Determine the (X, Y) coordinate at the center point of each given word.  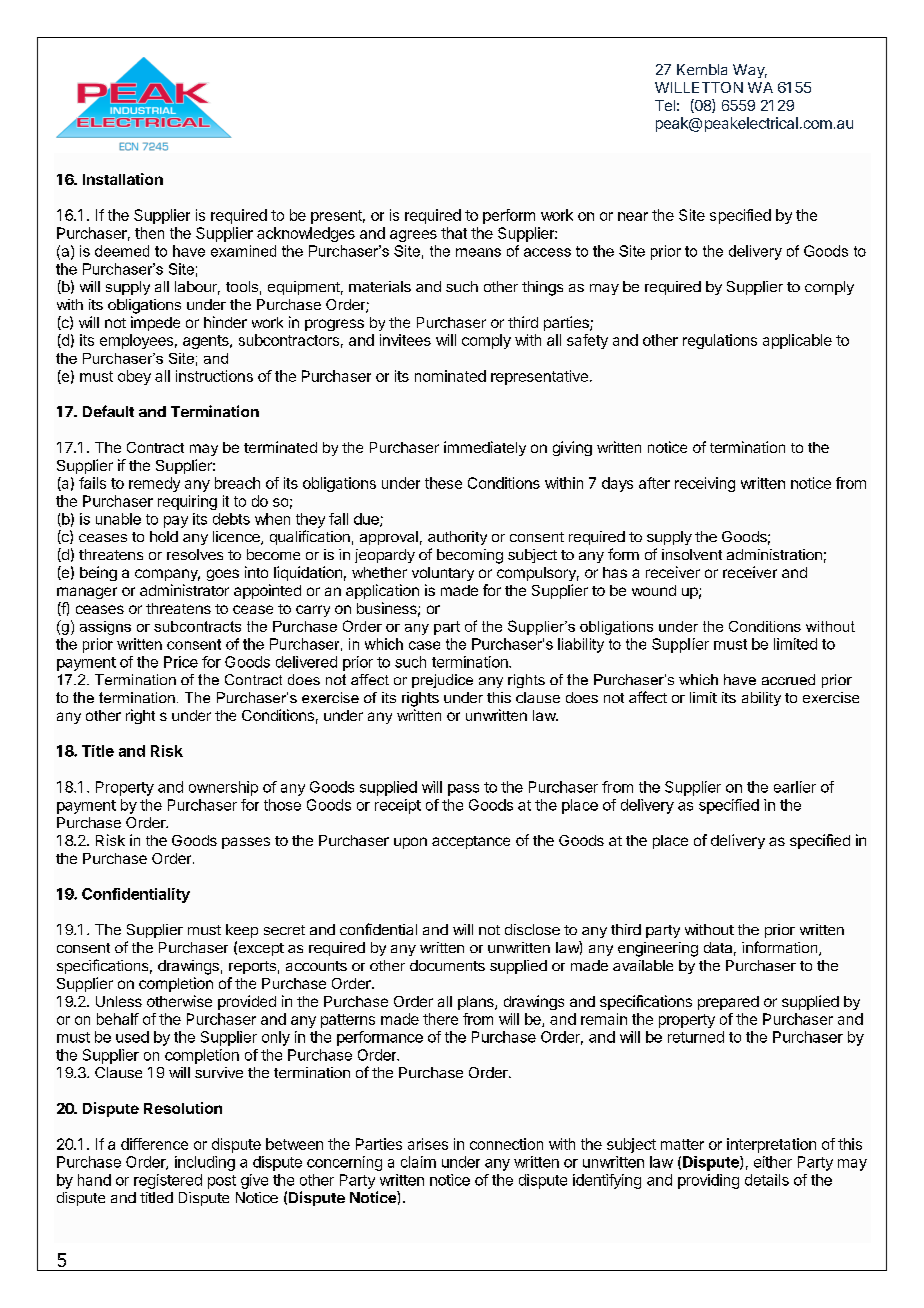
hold (164, 536)
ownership (223, 788)
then (149, 233)
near (633, 216)
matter (682, 1144)
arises (428, 1144)
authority (457, 538)
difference (154, 1144)
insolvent (692, 554)
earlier (795, 787)
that (454, 233)
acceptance (471, 842)
